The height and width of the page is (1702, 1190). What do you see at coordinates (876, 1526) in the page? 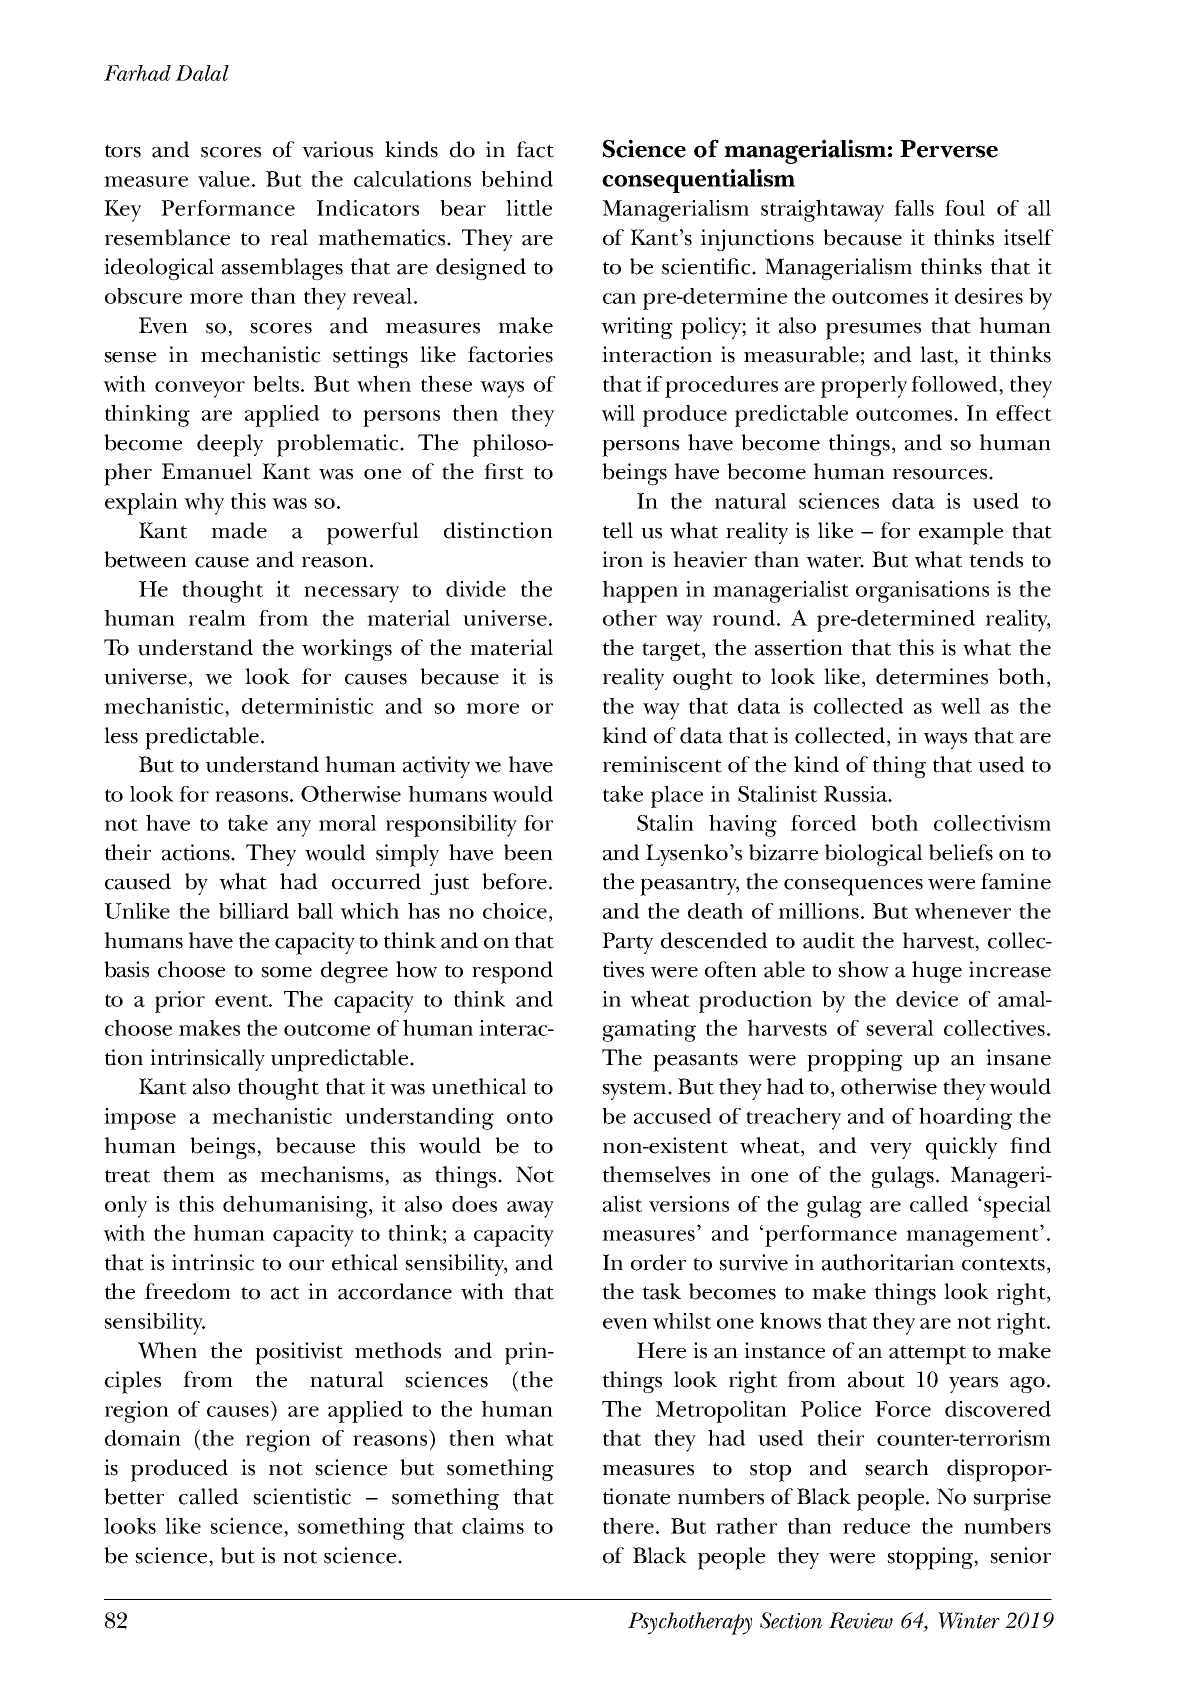
I see `reduce` at bounding box center [876, 1526].
